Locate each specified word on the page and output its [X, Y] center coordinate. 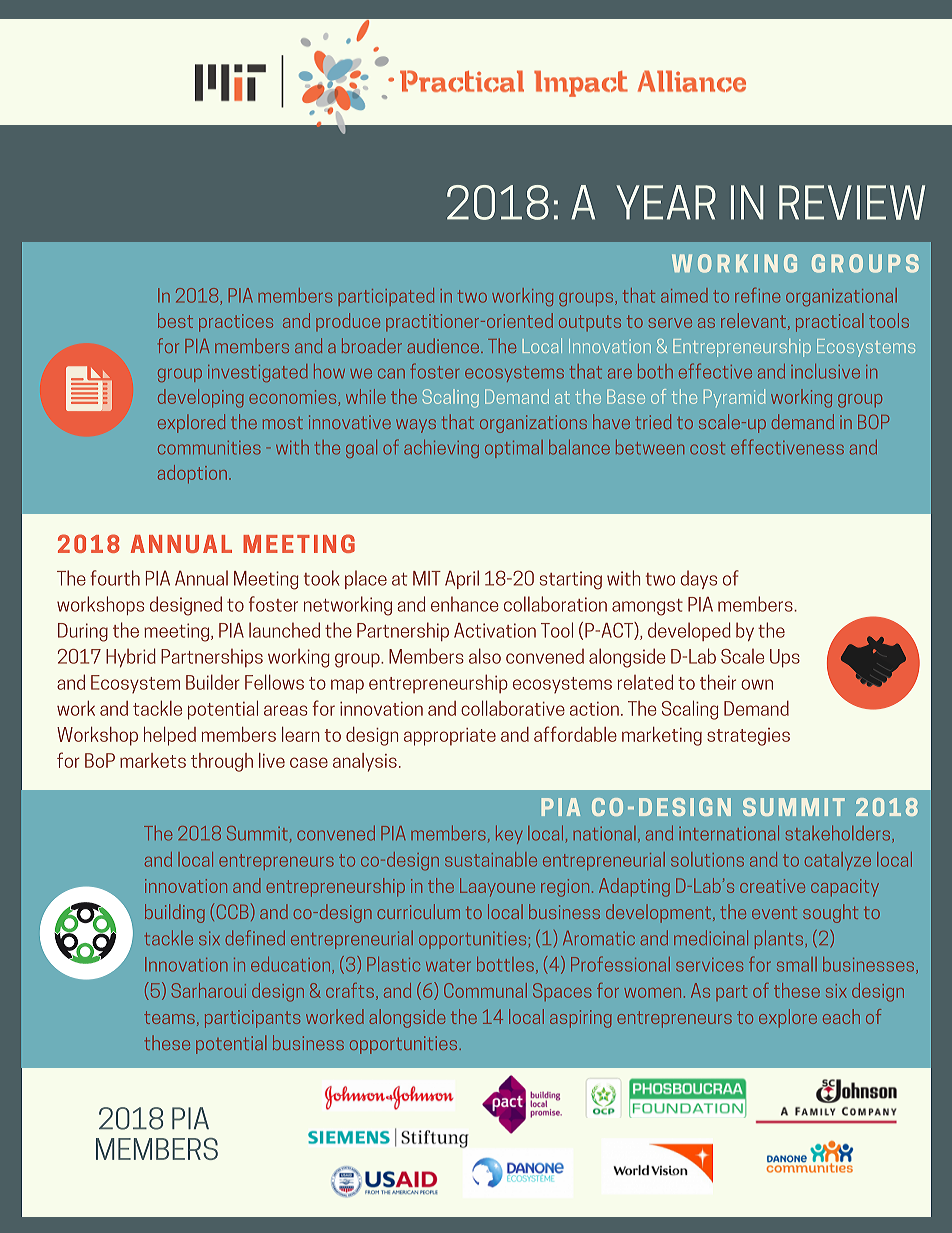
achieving [441, 449]
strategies [748, 737]
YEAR [666, 202]
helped [170, 736]
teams [169, 1017]
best [175, 320]
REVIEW [852, 202]
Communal [485, 990]
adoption [192, 474]
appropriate [450, 737]
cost [707, 448]
